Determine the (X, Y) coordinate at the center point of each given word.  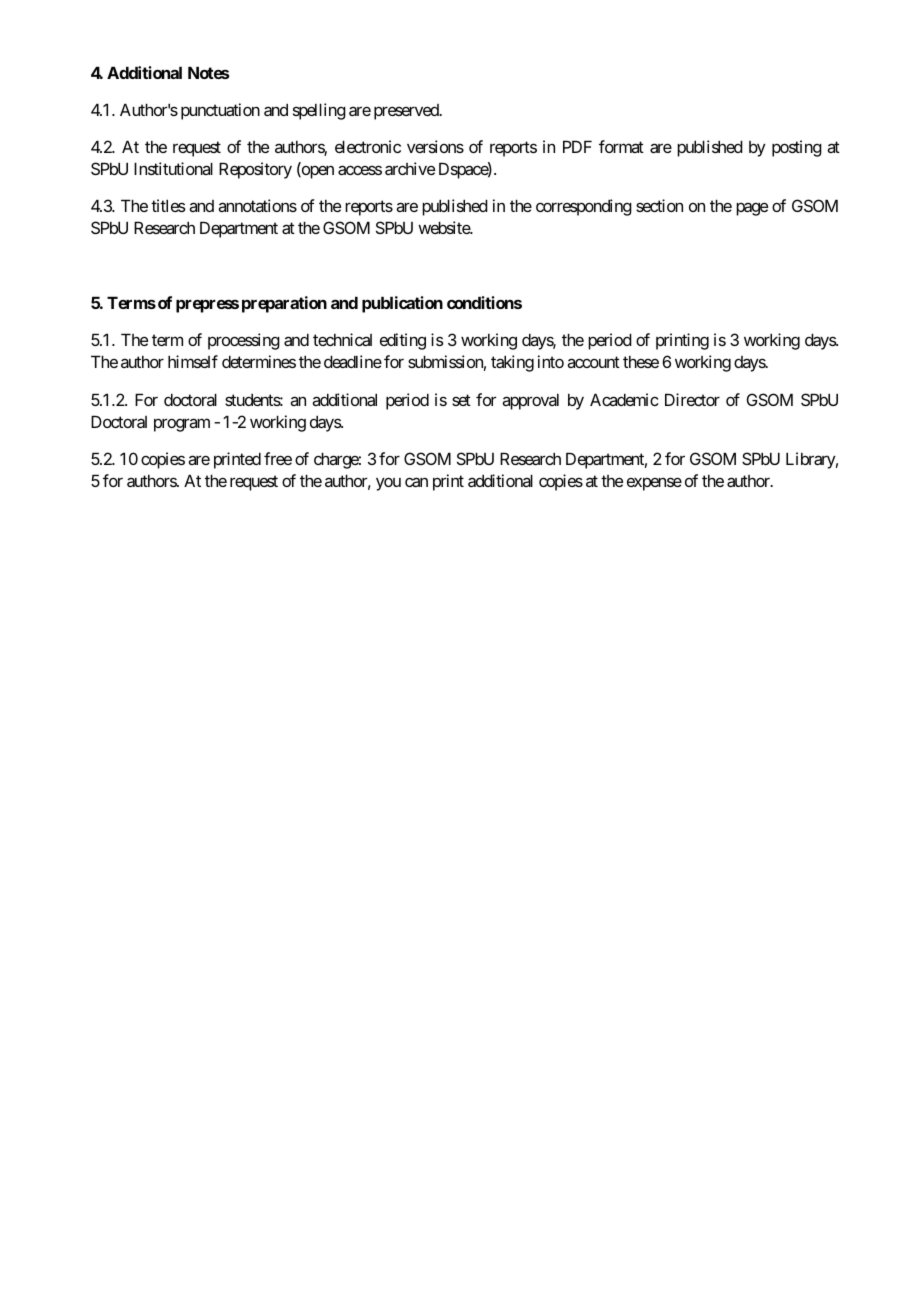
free (278, 458)
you (388, 484)
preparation (284, 304)
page (752, 209)
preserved (407, 112)
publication (402, 304)
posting (797, 148)
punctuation (220, 111)
